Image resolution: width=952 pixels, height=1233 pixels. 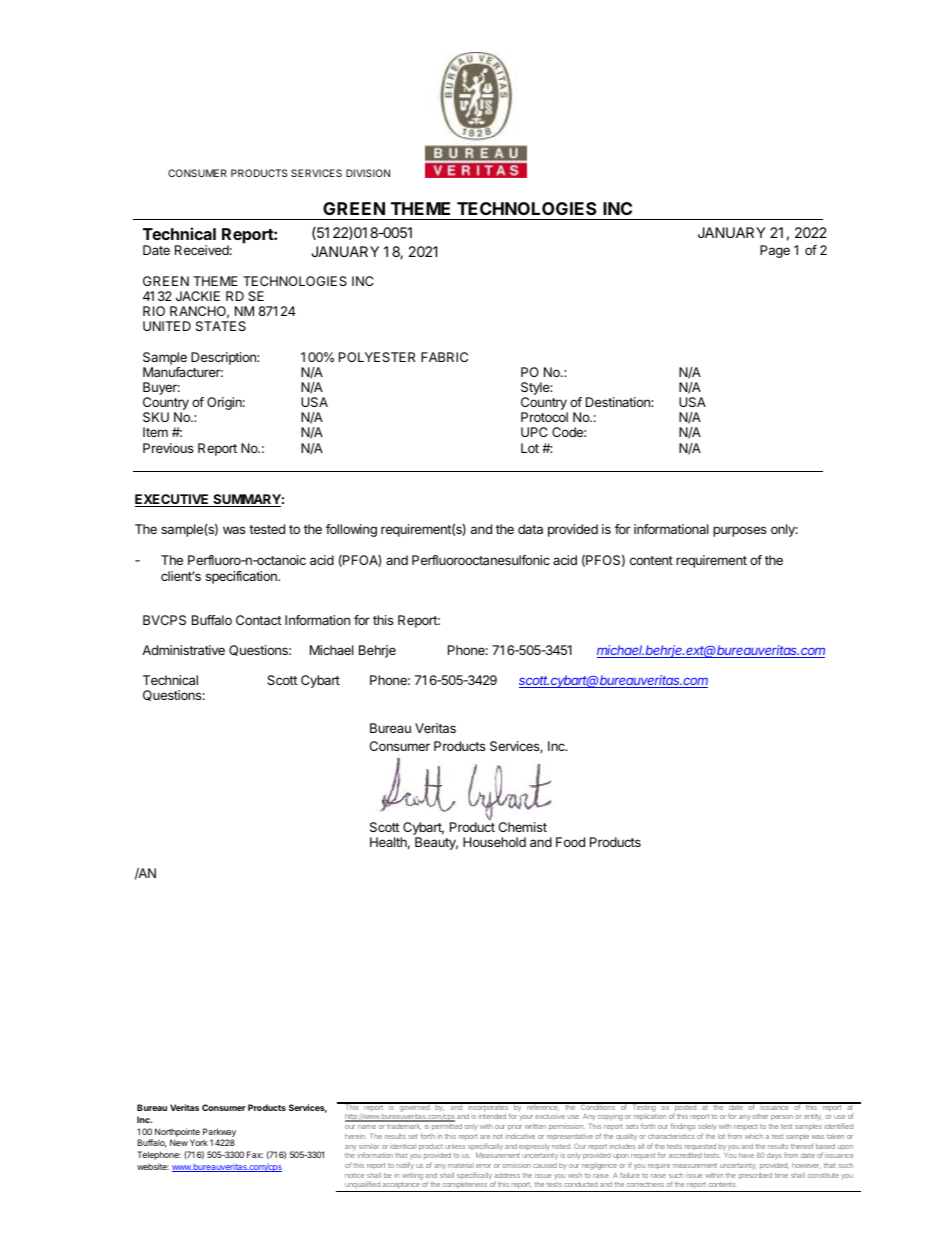 What do you see at coordinates (368, 173) in the document?
I see `DIVISION` at bounding box center [368, 173].
